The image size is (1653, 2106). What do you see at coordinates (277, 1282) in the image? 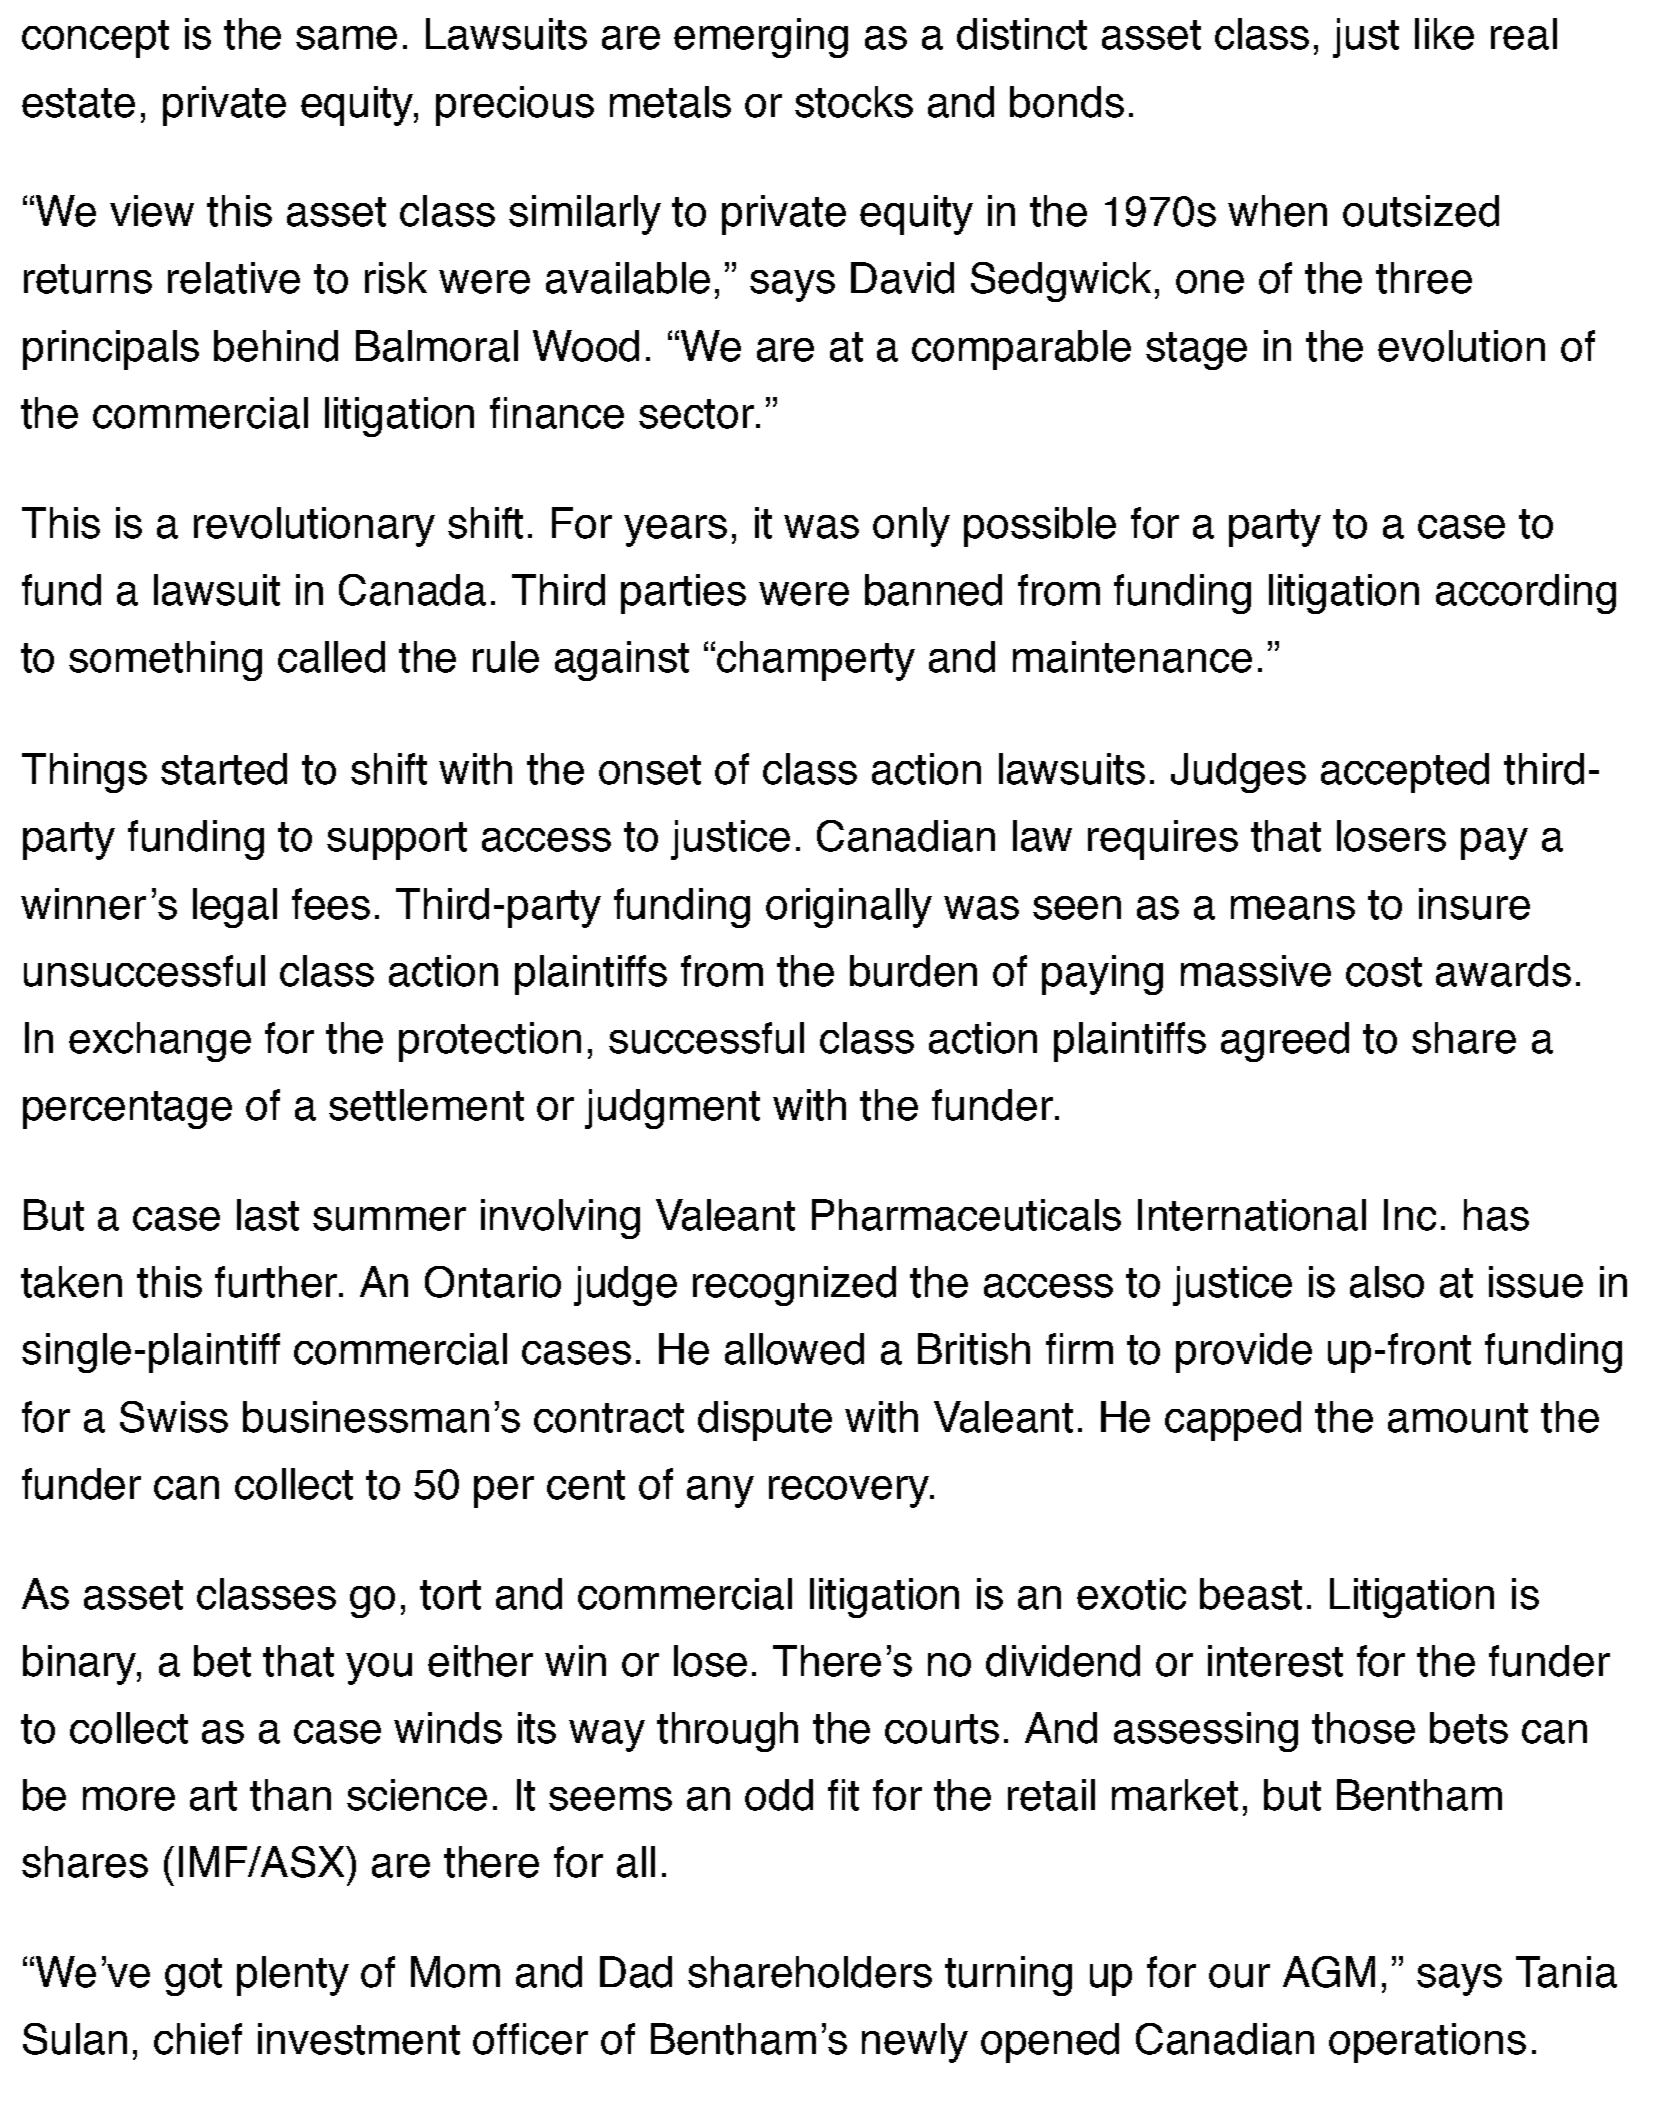
I see `further` at bounding box center [277, 1282].
